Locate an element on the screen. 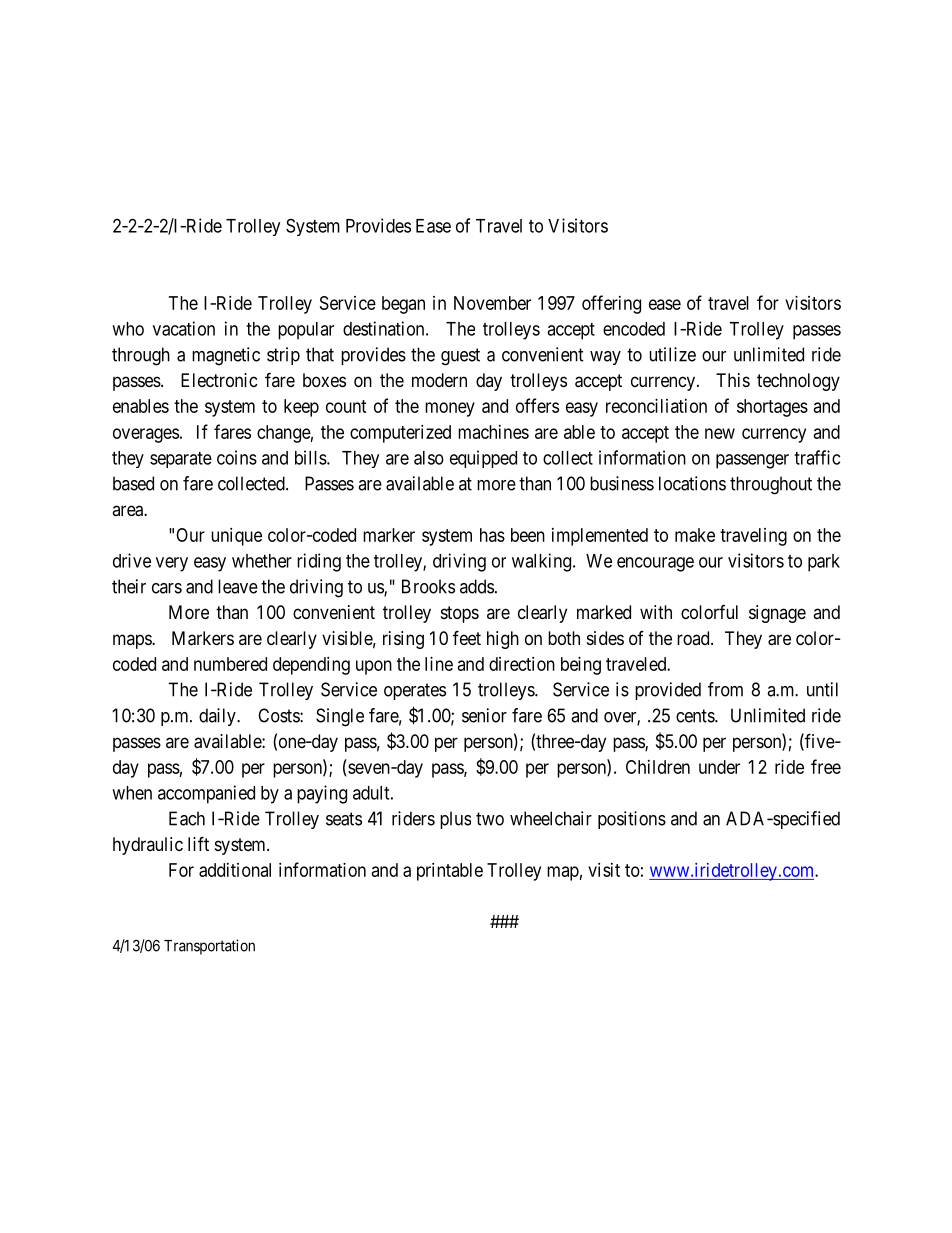  two is located at coordinates (490, 819).
